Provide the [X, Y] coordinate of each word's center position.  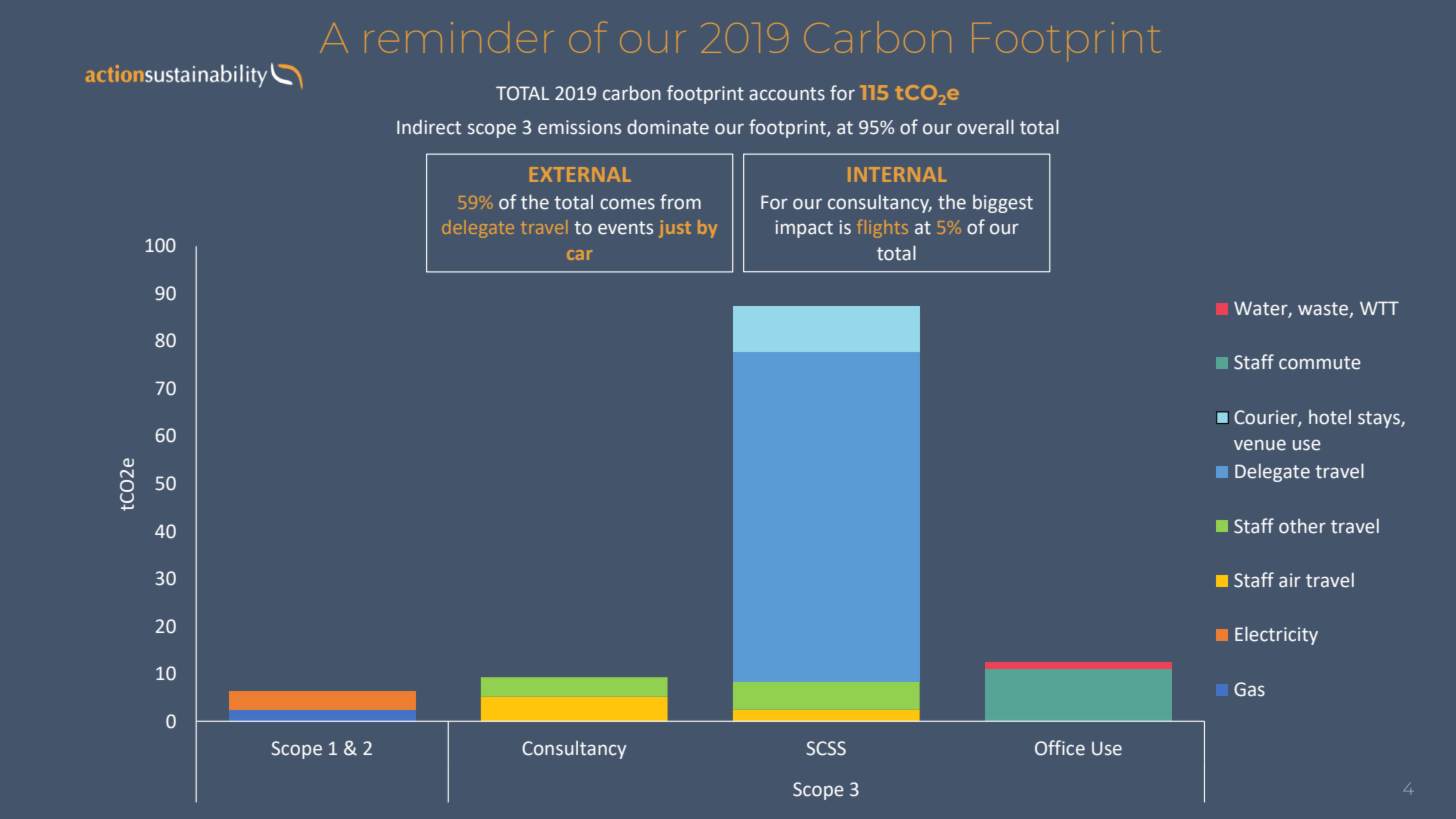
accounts [787, 94]
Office [1060, 748]
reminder [459, 37]
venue [1260, 445]
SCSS [826, 748]
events [625, 228]
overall [985, 127]
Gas [1249, 689]
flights [882, 229]
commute [1320, 363]
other [1302, 526]
